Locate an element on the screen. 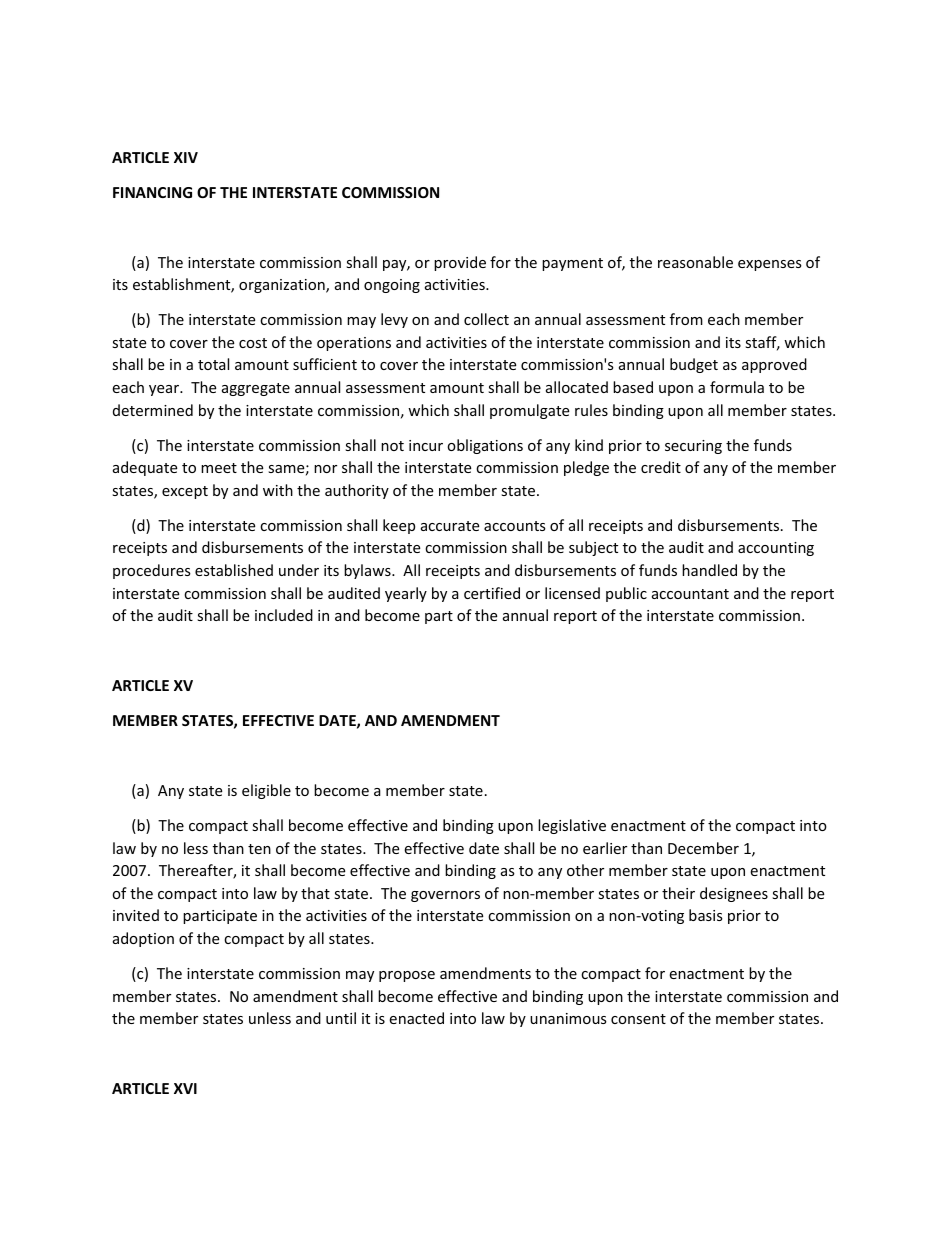 Image resolution: width=952 pixels, height=1233 pixels. obligations is located at coordinates (485, 446).
